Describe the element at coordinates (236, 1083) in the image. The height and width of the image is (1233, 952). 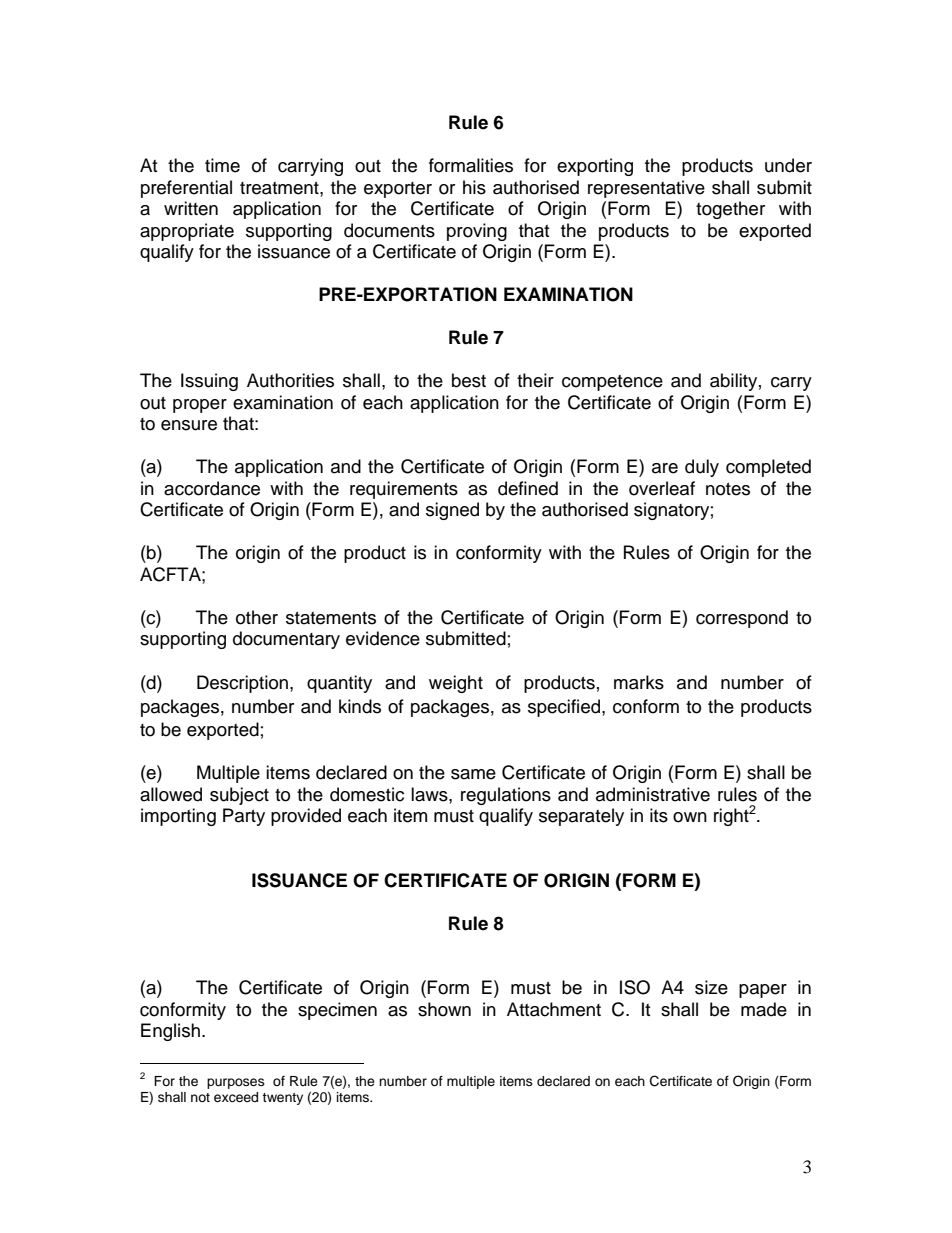
I see `purposes` at that location.
